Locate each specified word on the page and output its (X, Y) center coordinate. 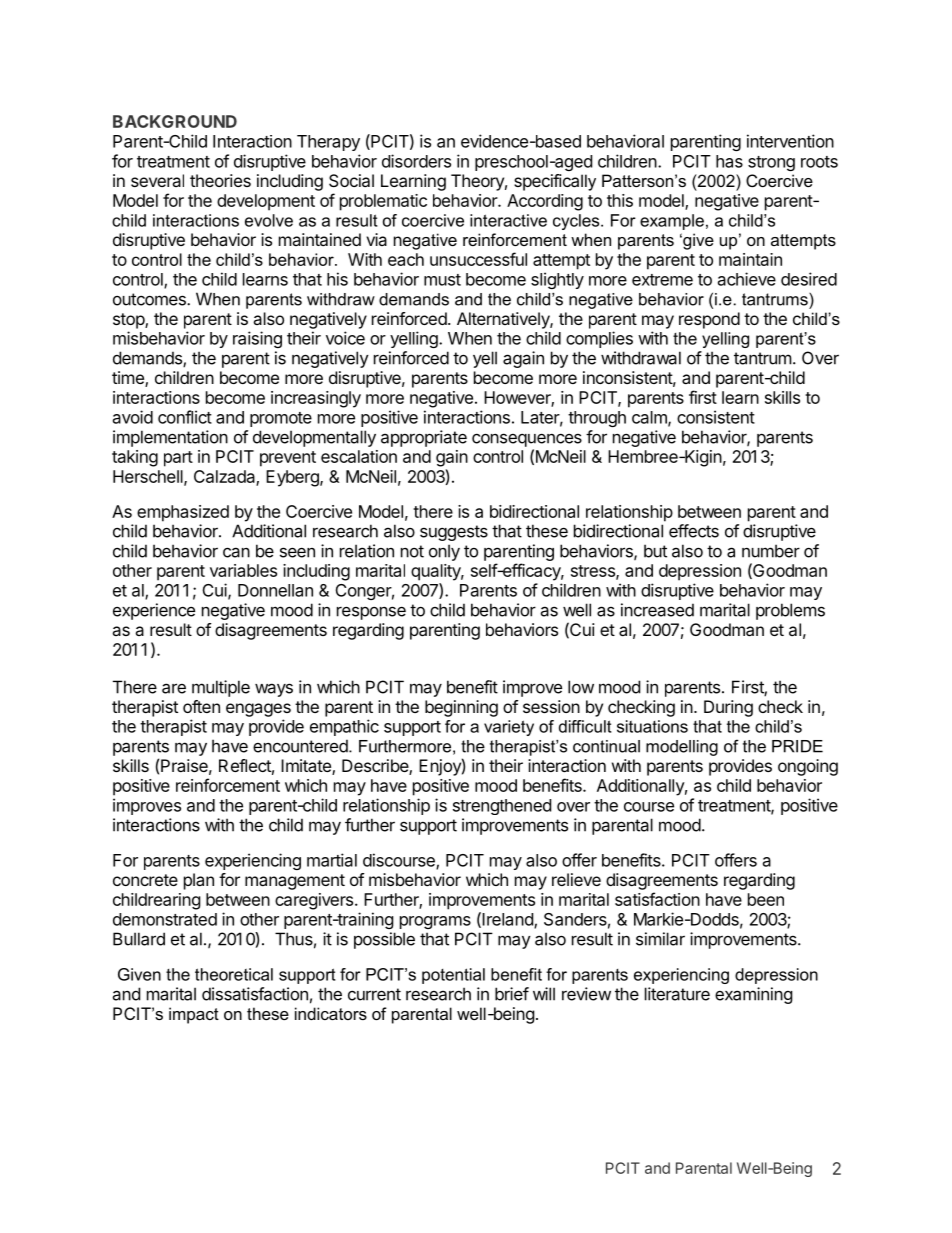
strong (771, 163)
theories (220, 180)
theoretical (234, 974)
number (771, 551)
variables (243, 570)
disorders (416, 161)
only (444, 552)
